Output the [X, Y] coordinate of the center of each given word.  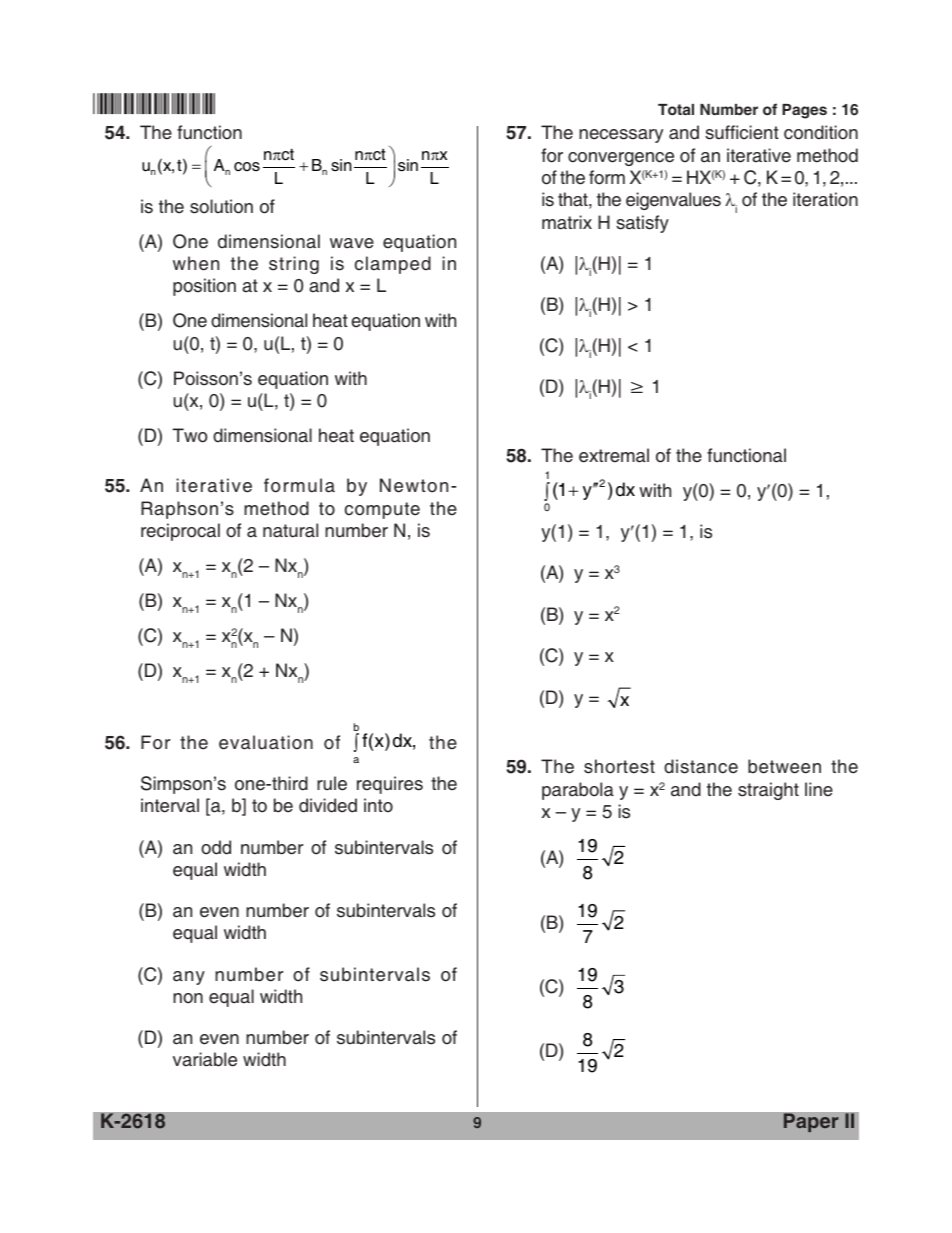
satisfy [642, 224]
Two [189, 435]
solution [221, 206]
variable [205, 1059]
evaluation [266, 742]
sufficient [742, 132]
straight [768, 791]
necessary [621, 136]
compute [382, 510]
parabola [578, 791]
